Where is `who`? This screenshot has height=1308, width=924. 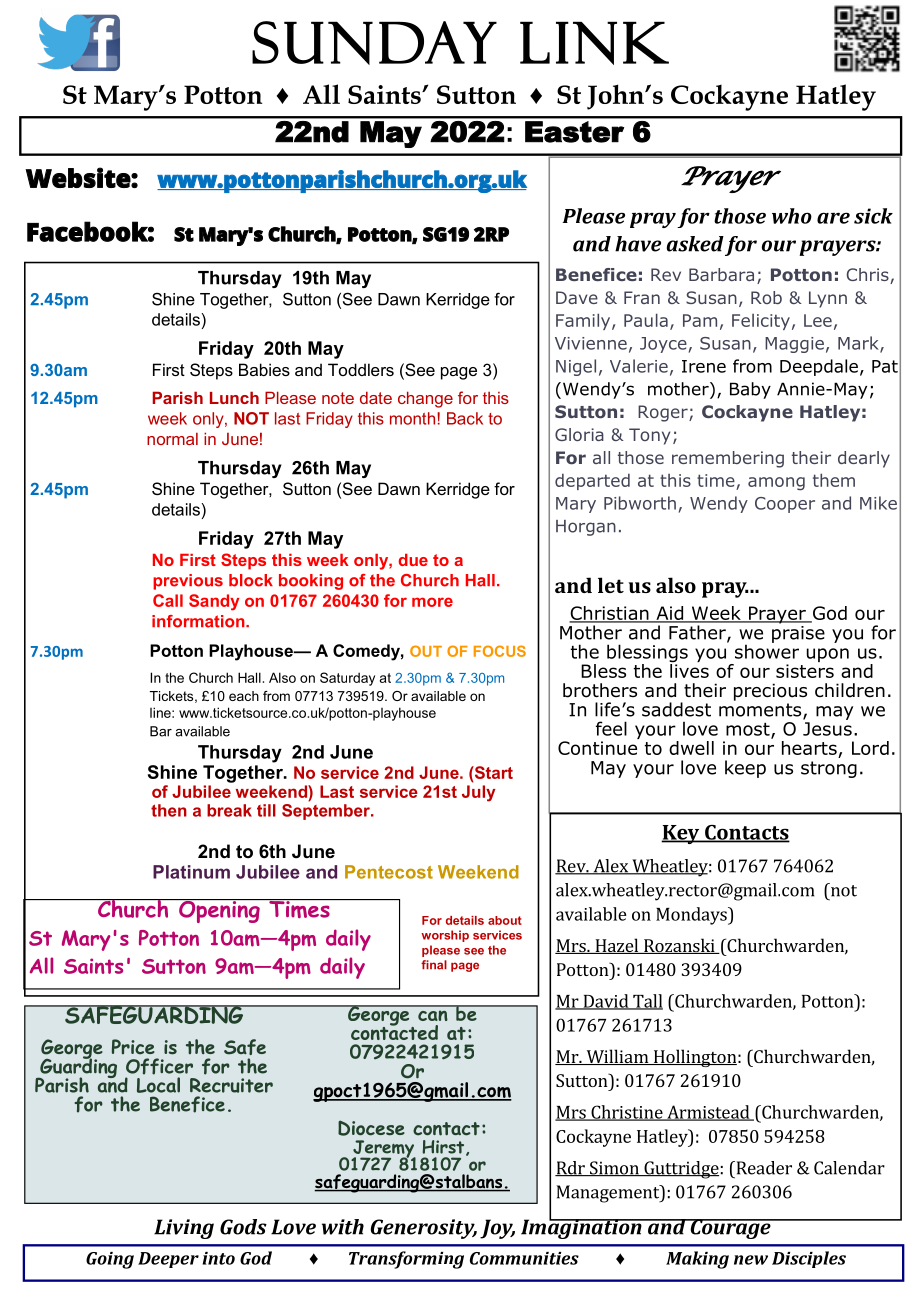 who is located at coordinates (792, 216).
